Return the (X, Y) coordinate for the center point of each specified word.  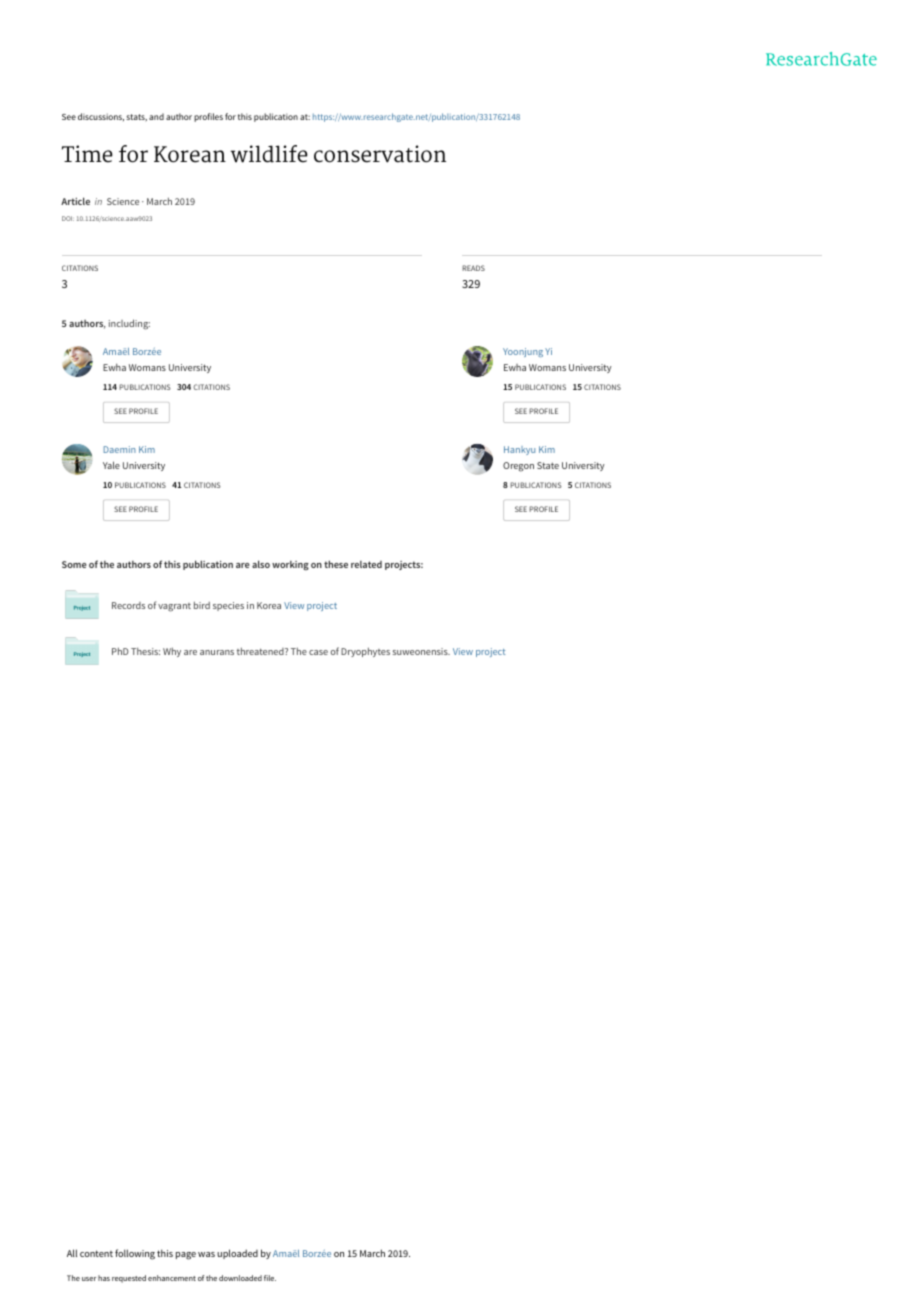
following (135, 1254)
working (290, 565)
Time (87, 154)
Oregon (518, 467)
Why (172, 652)
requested (129, 1279)
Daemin (120, 449)
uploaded (237, 1254)
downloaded (240, 1278)
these (336, 564)
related (366, 564)
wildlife (269, 154)
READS (473, 268)
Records (128, 605)
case (318, 652)
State (548, 465)
